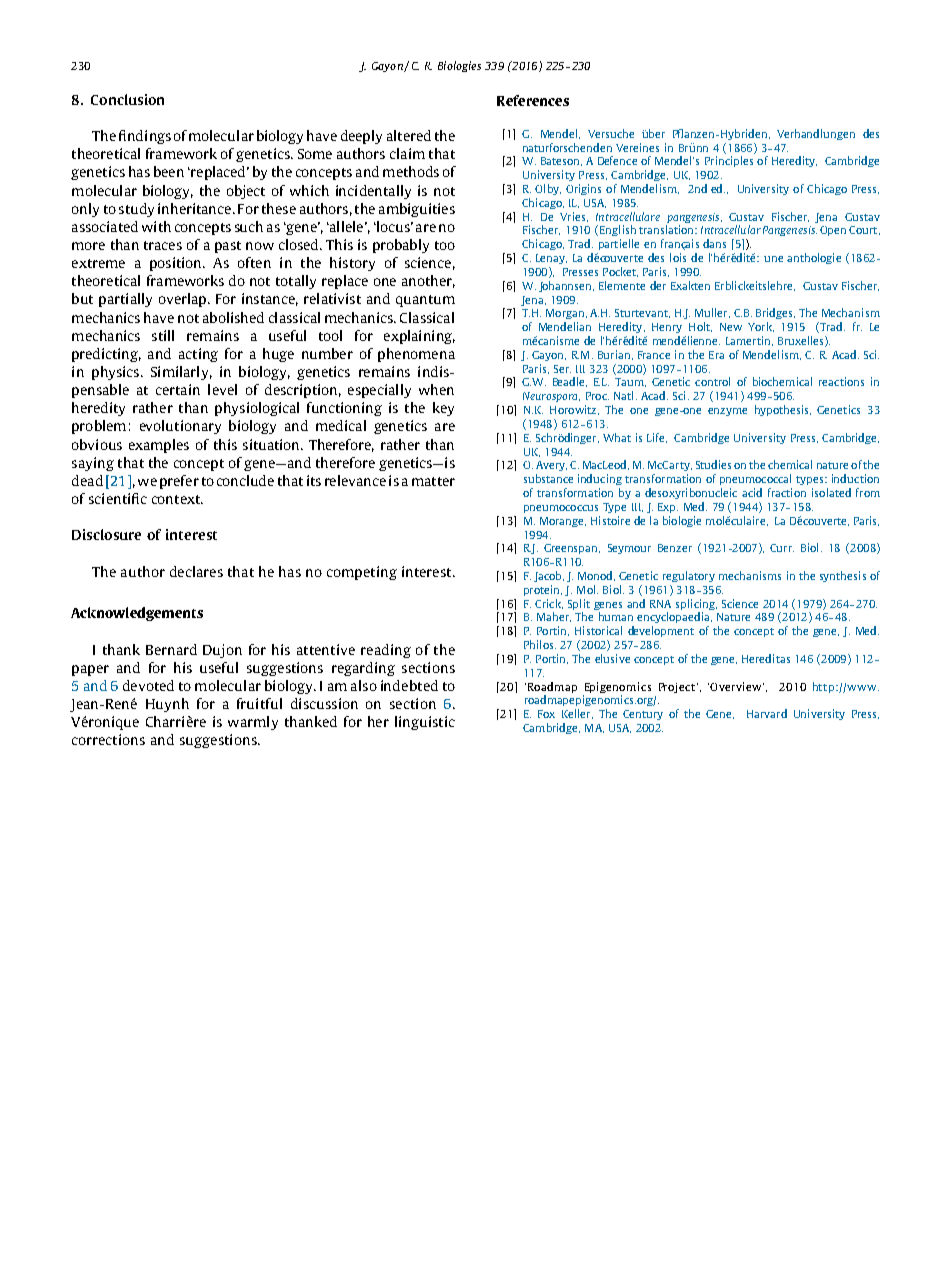 The width and height of the image is (944, 1288). What do you see at coordinates (127, 99) in the image?
I see `Conclusion` at bounding box center [127, 99].
